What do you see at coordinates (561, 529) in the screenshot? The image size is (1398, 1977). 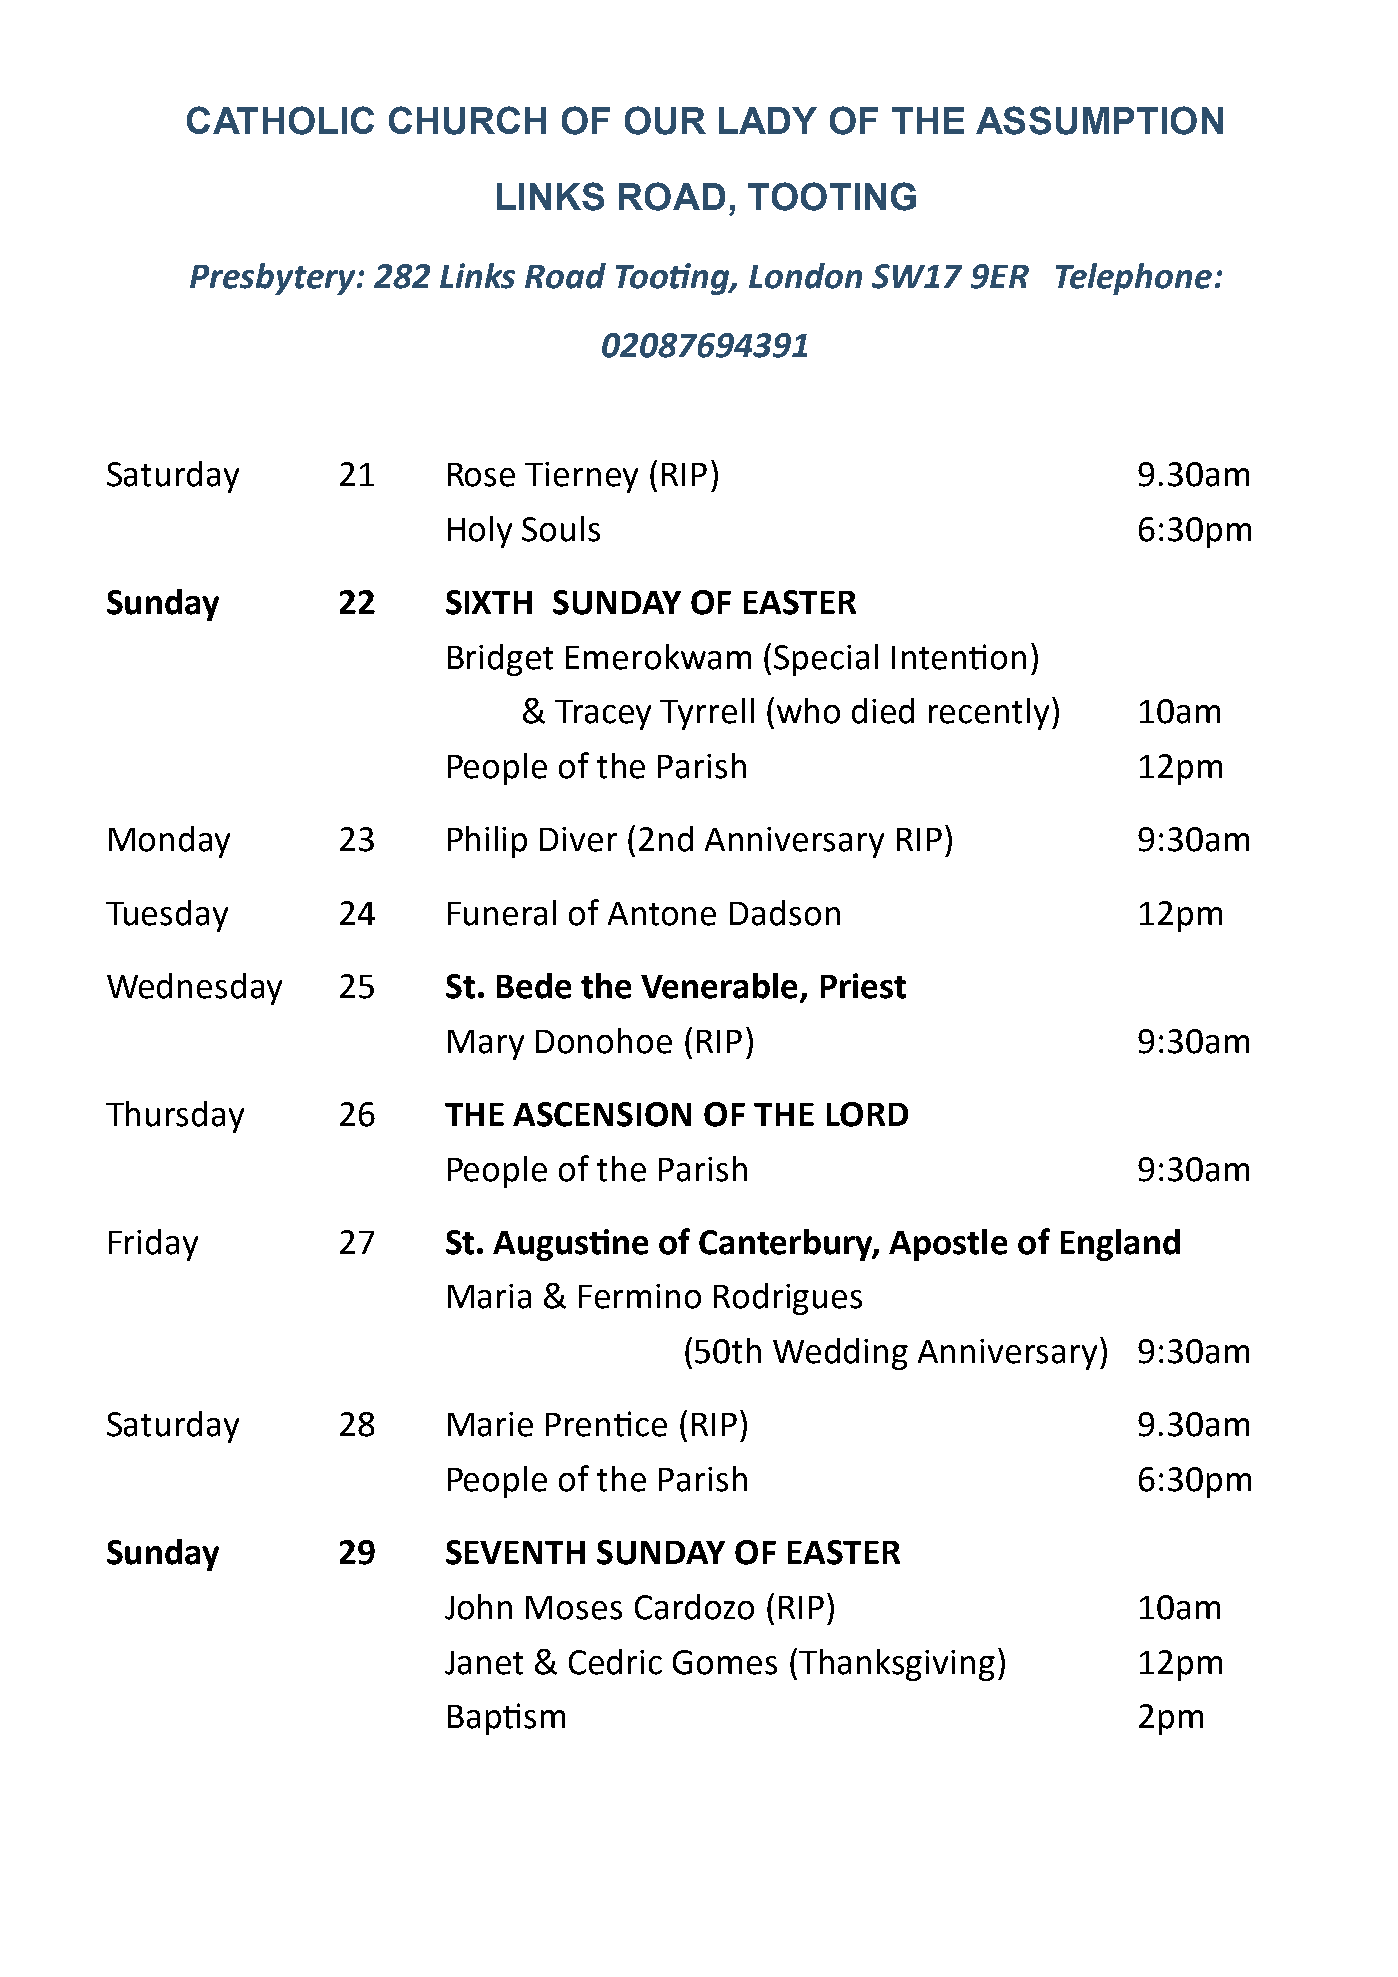 I see `Souls` at bounding box center [561, 529].
